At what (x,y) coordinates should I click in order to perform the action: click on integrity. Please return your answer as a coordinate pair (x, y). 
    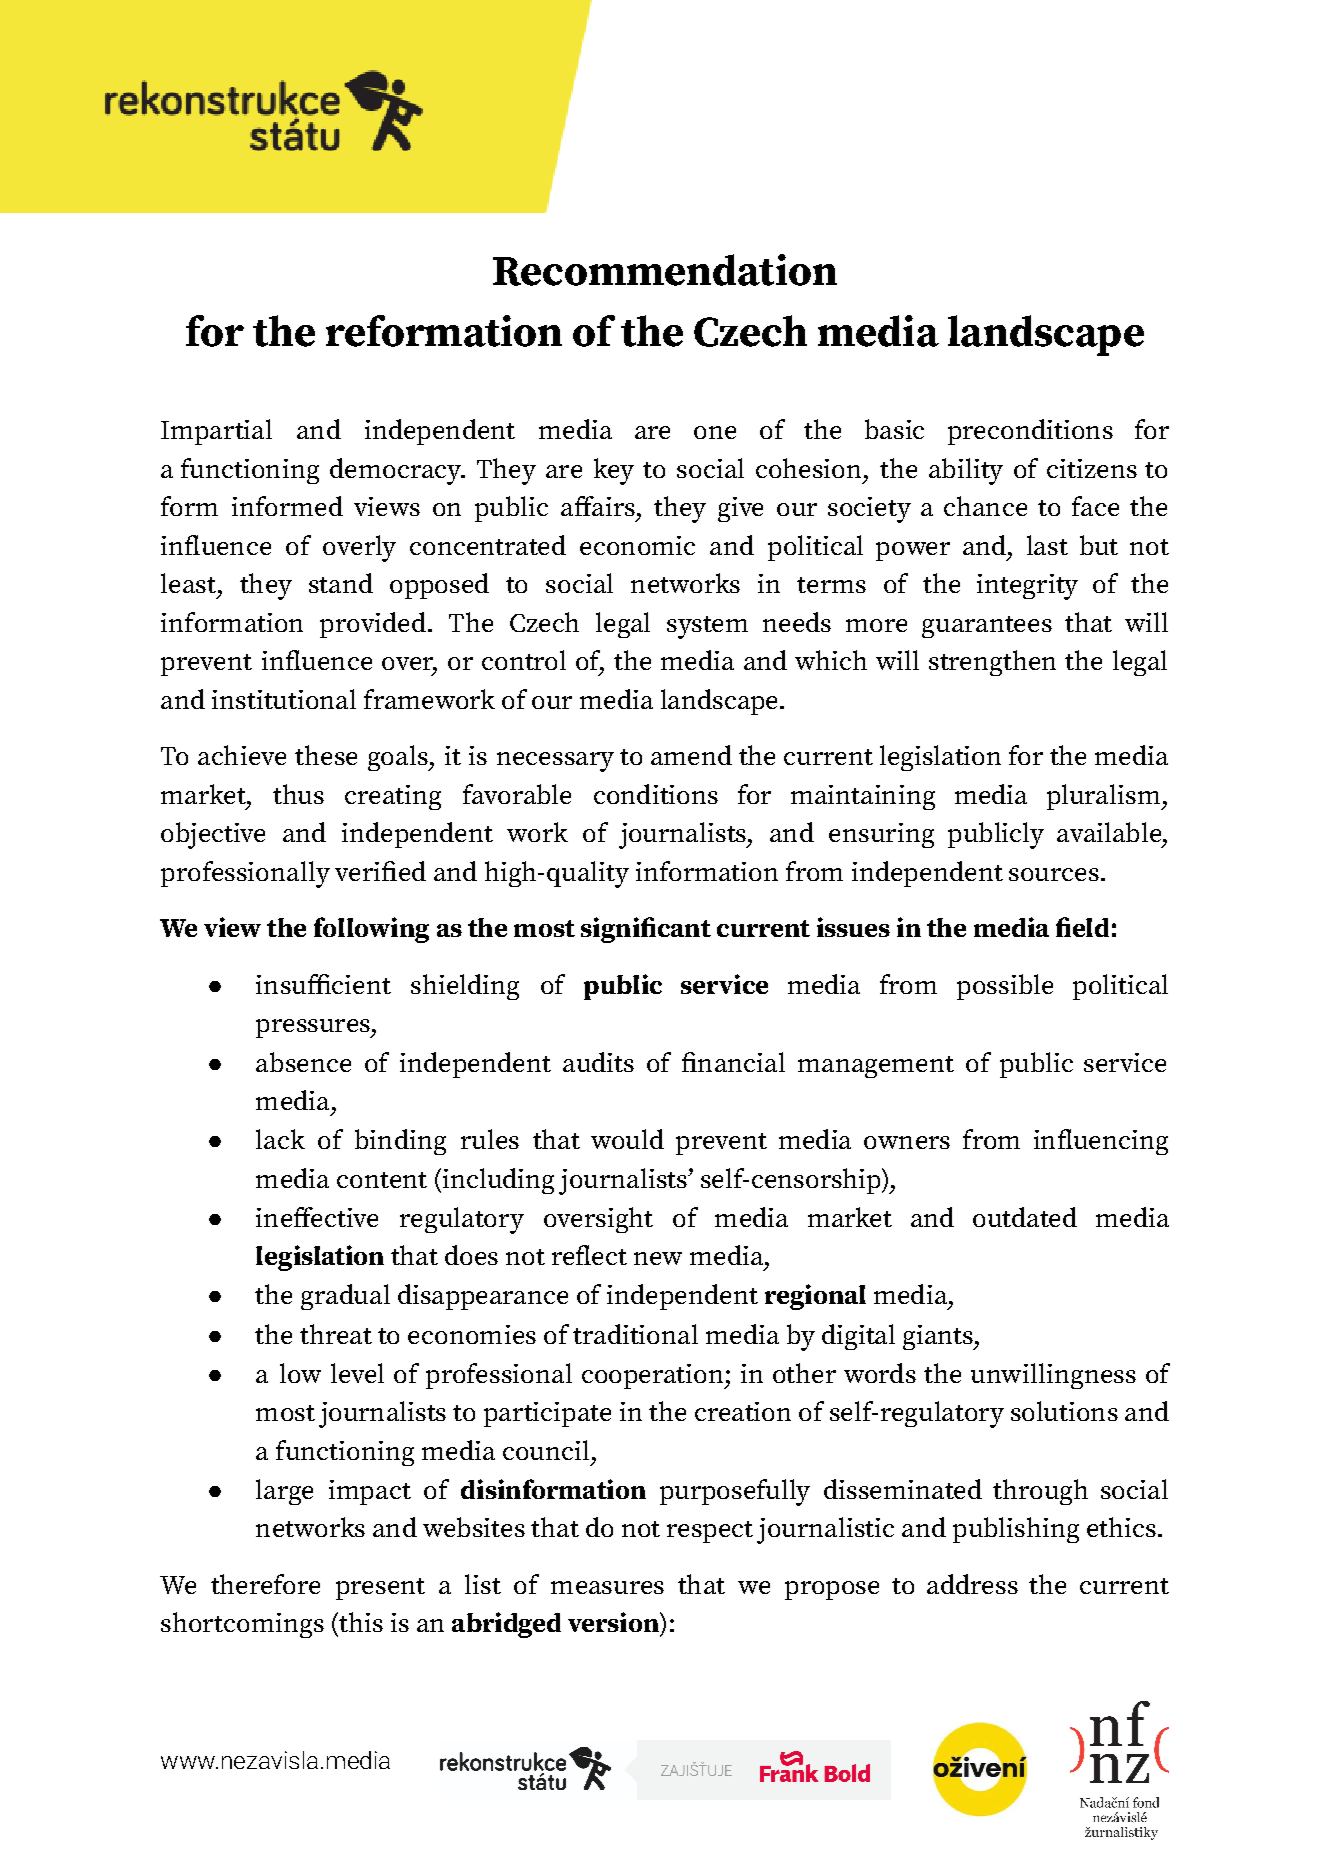
    Looking at the image, I should click on (1027, 587).
